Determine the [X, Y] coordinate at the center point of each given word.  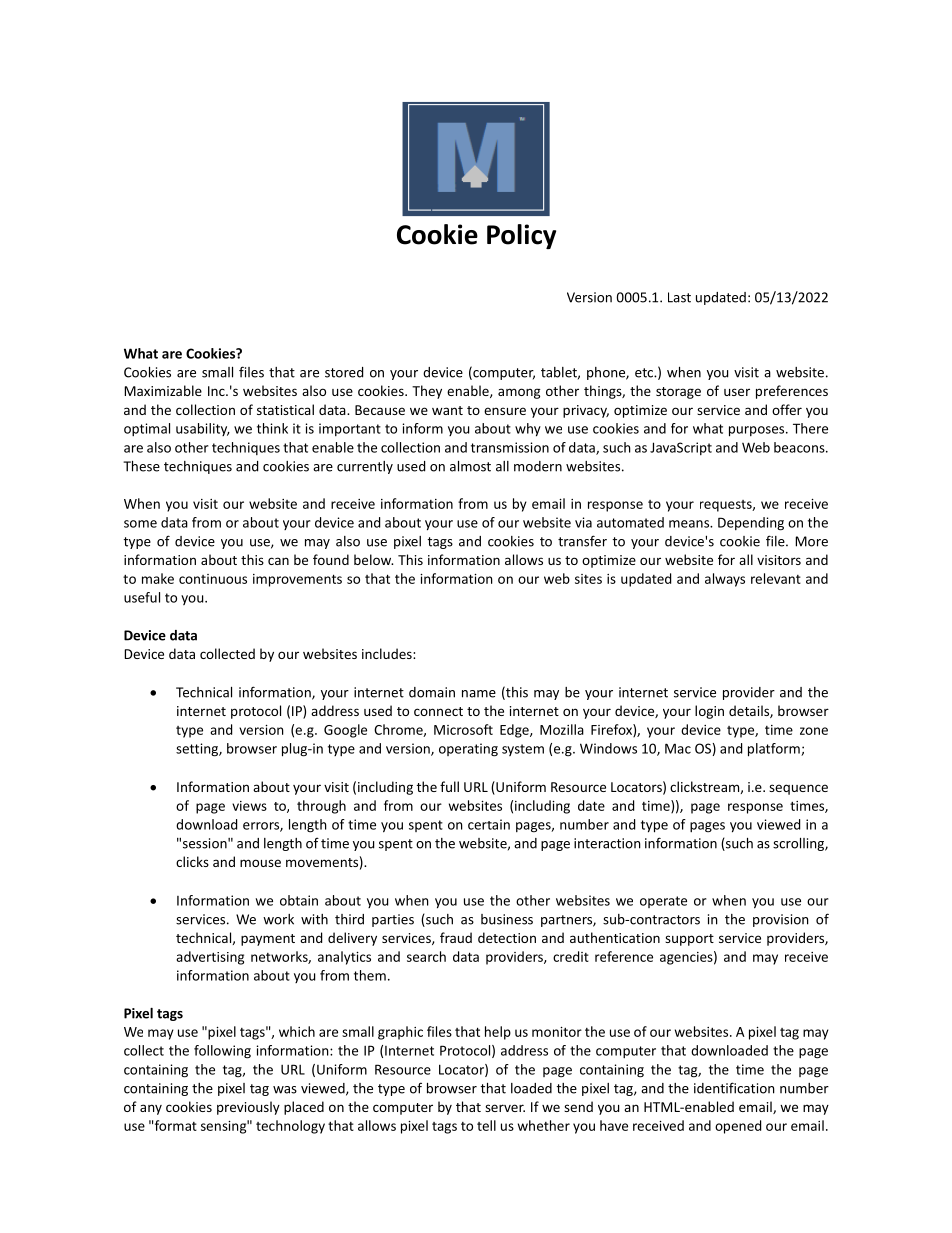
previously [248, 1108]
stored [344, 372]
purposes [758, 431]
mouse [260, 863]
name [479, 694]
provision [781, 920]
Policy [521, 236]
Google [345, 731]
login [709, 712]
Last [679, 297]
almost [470, 466]
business [507, 919]
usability [203, 429]
